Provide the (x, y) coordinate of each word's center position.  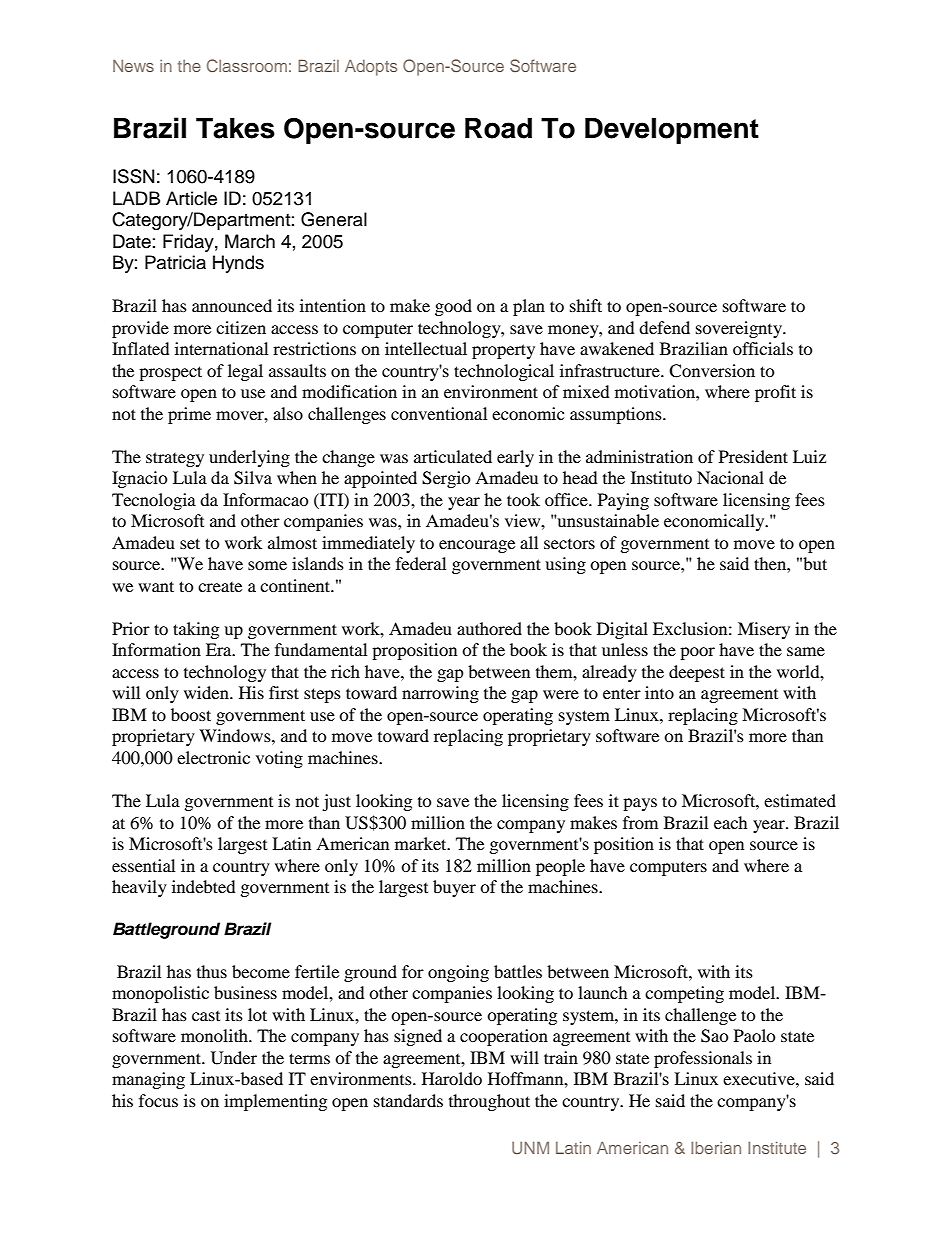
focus (158, 1100)
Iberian (716, 1148)
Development (672, 131)
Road (498, 128)
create (220, 587)
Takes (235, 128)
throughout (489, 1102)
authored (489, 628)
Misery (764, 630)
